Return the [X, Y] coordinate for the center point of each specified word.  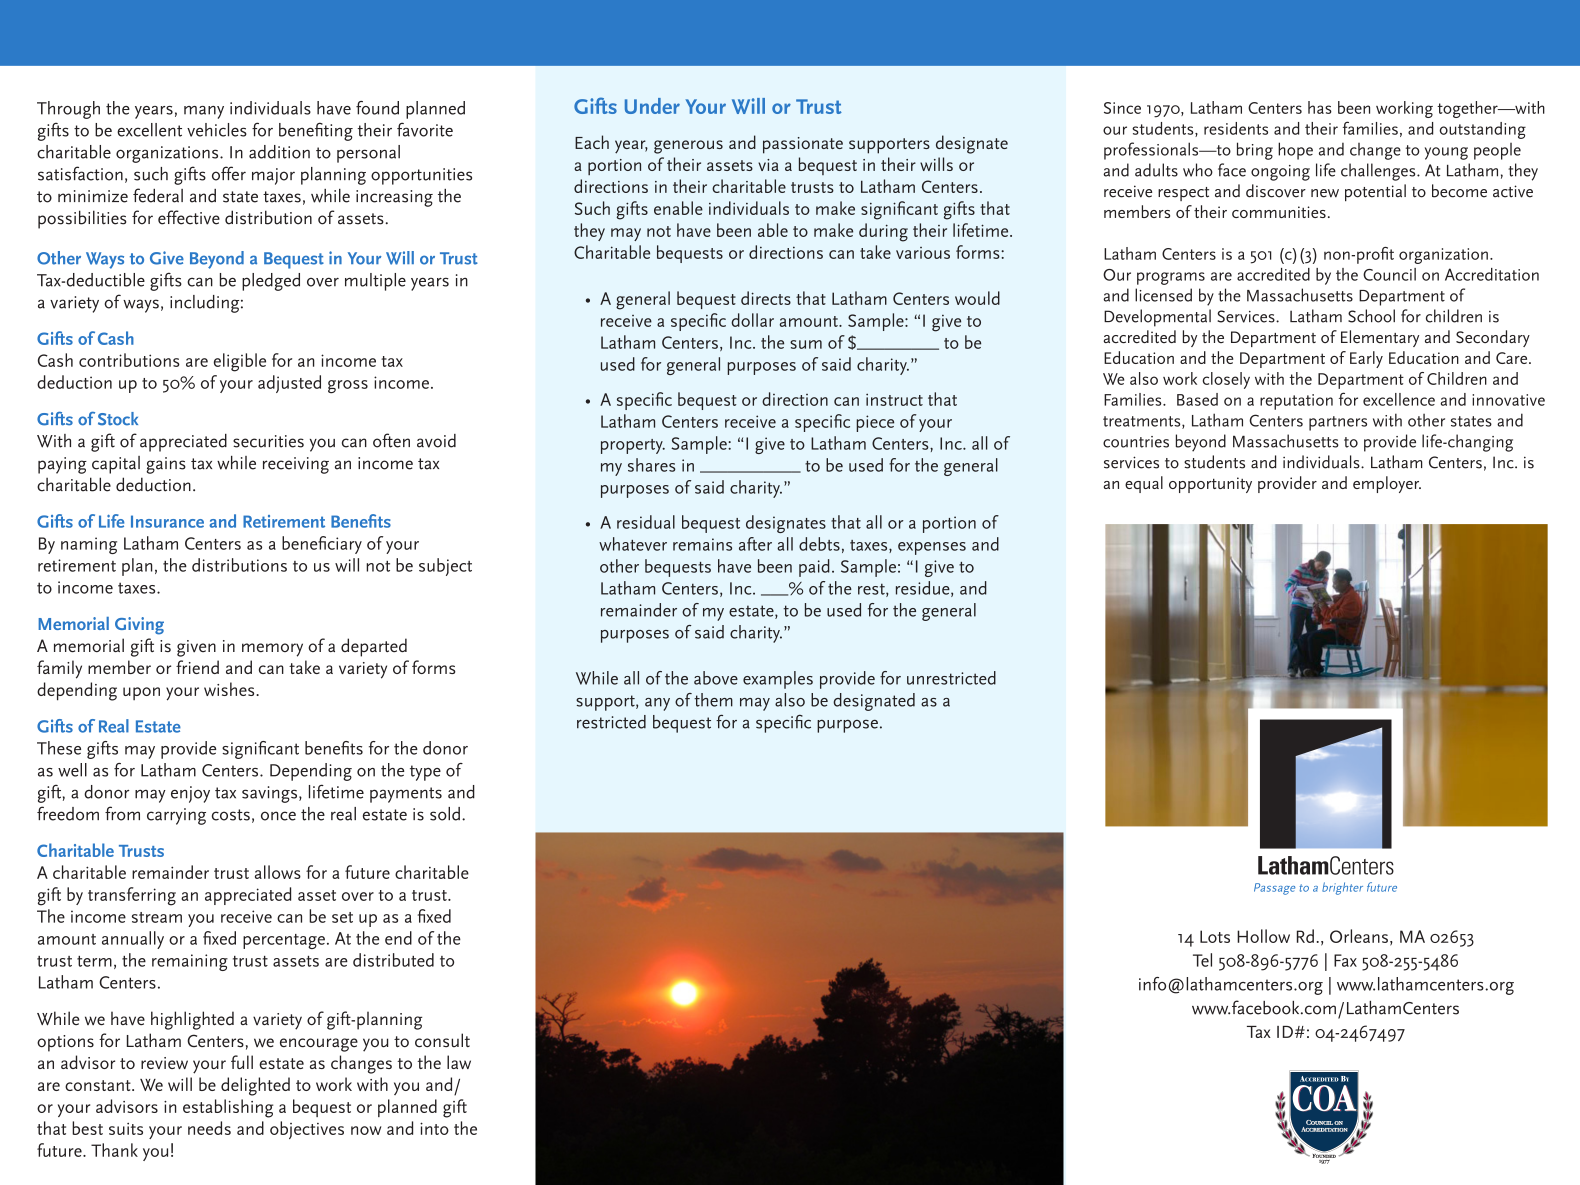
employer [1387, 484]
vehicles [217, 130]
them [713, 700]
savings [271, 794]
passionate [803, 145]
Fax [1345, 960]
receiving [296, 465]
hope [1295, 151]
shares [652, 465]
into [434, 1128]
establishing [228, 1108]
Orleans [1359, 936]
